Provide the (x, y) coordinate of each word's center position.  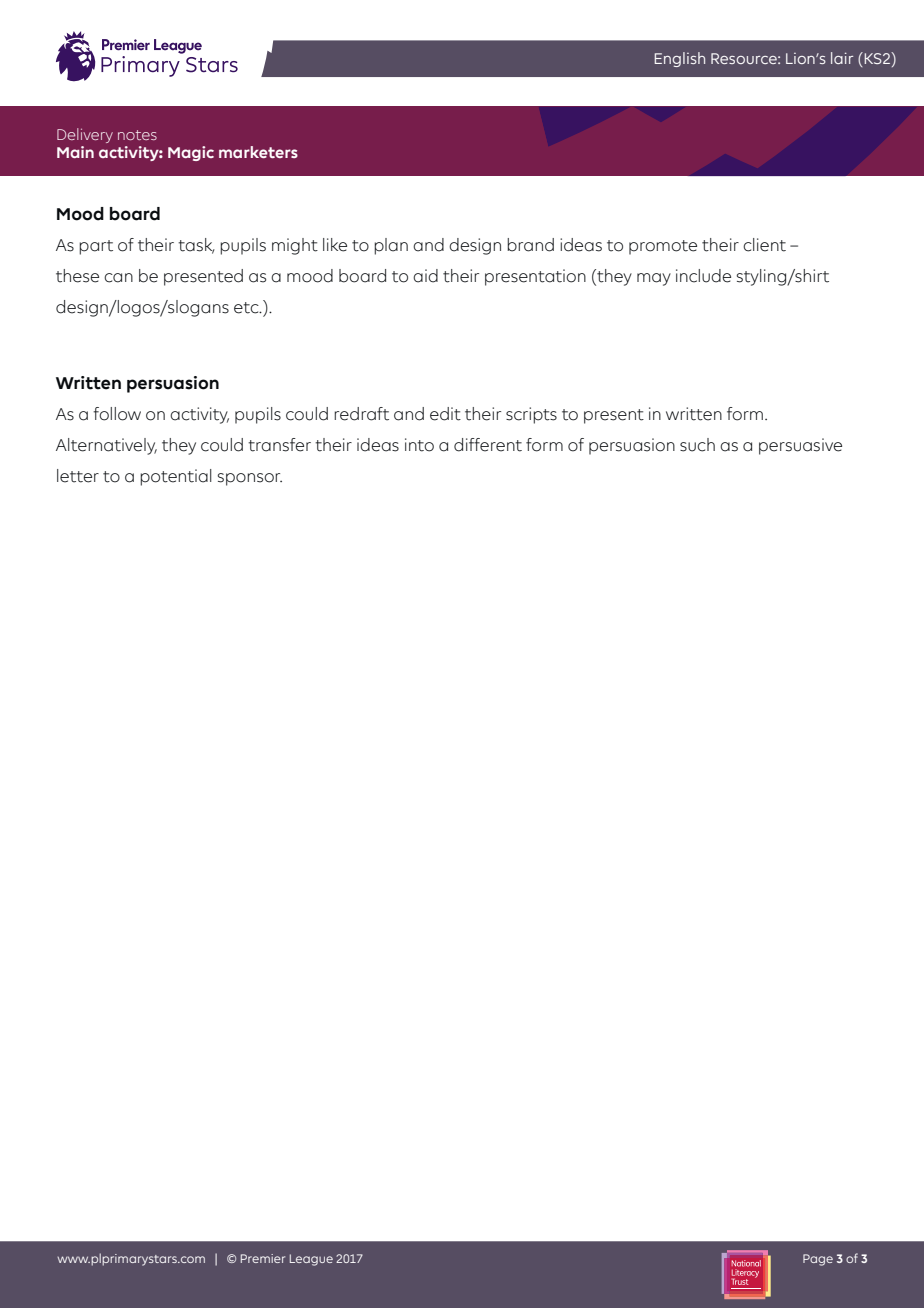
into (419, 445)
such (697, 445)
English (680, 59)
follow (117, 414)
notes (137, 135)
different (488, 445)
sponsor (250, 479)
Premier (263, 1258)
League (311, 1260)
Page (818, 1260)
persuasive (800, 446)
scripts (531, 415)
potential (176, 477)
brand (530, 245)
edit (445, 414)
